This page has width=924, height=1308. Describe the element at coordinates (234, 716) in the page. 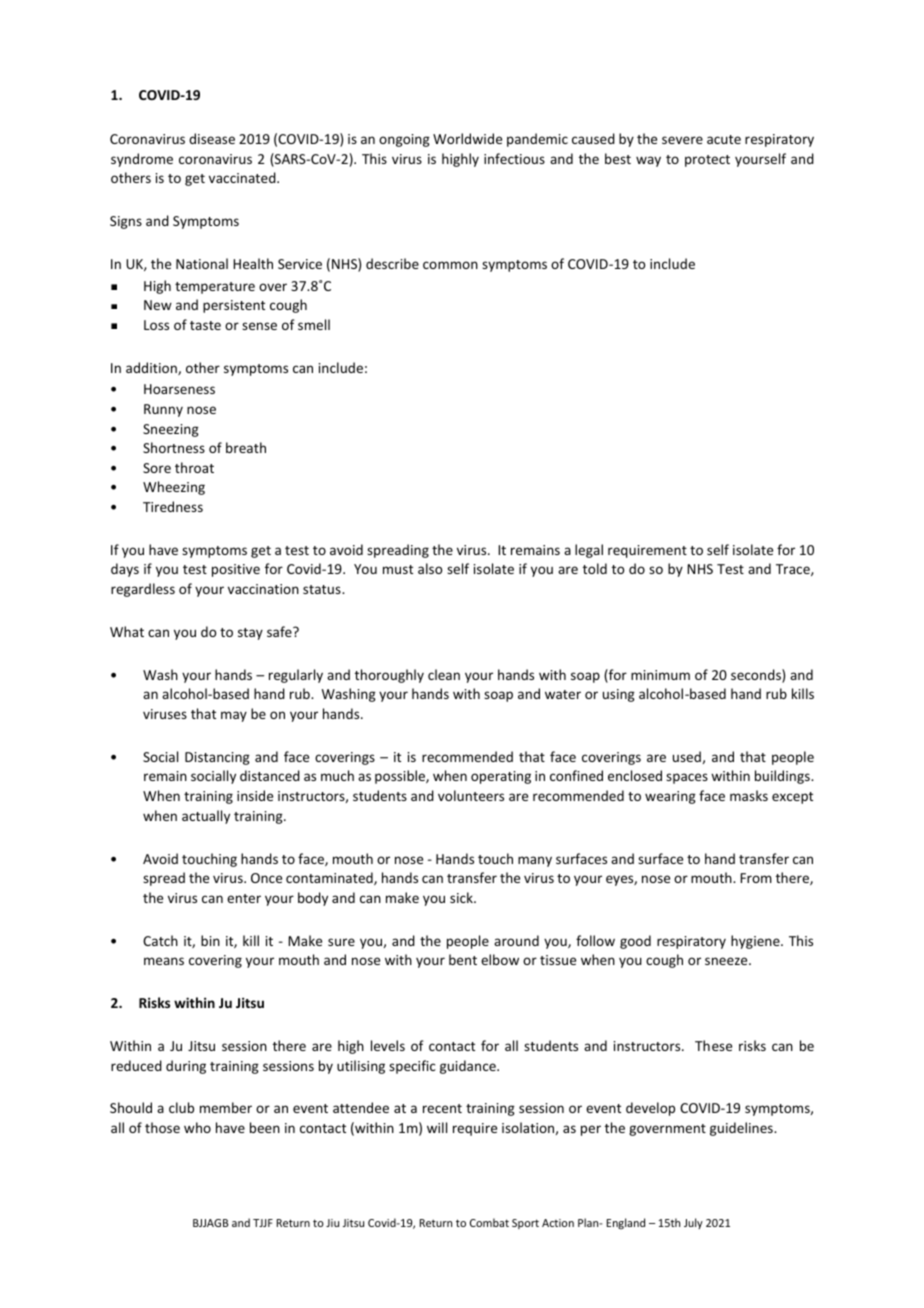

I see `may` at that location.
